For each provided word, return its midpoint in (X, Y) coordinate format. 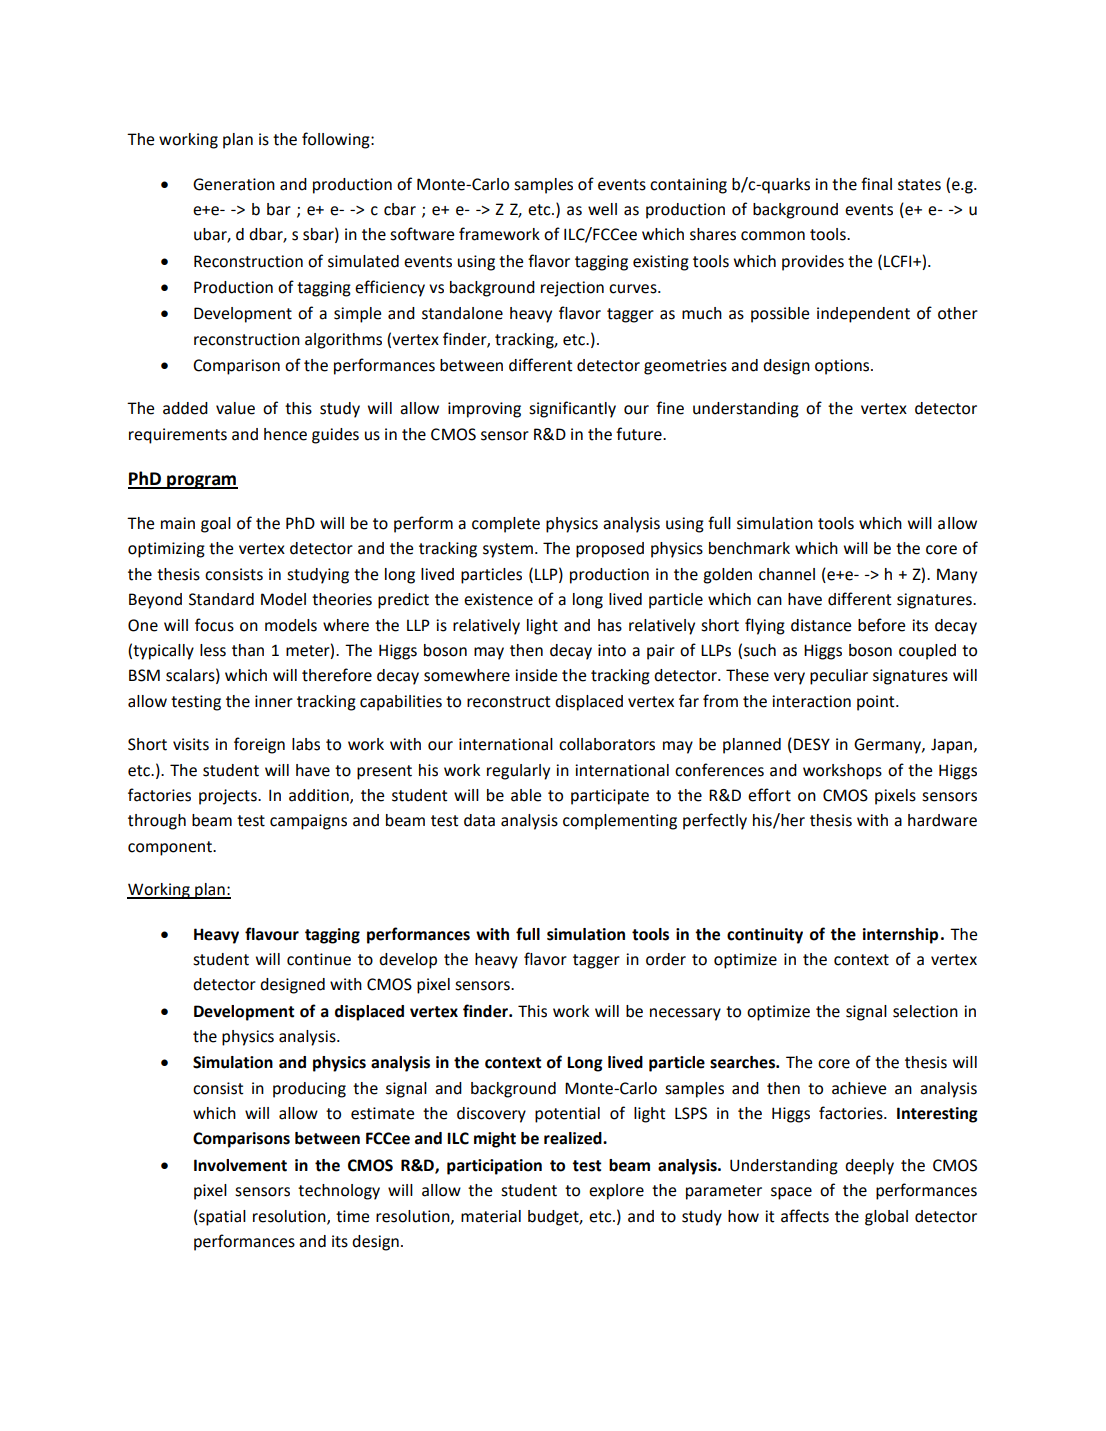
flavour (272, 934)
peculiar (839, 677)
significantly (572, 409)
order (666, 959)
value (235, 408)
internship (900, 936)
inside (536, 675)
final (876, 184)
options (843, 367)
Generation (234, 184)
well (602, 209)
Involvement (240, 1165)
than (248, 650)
